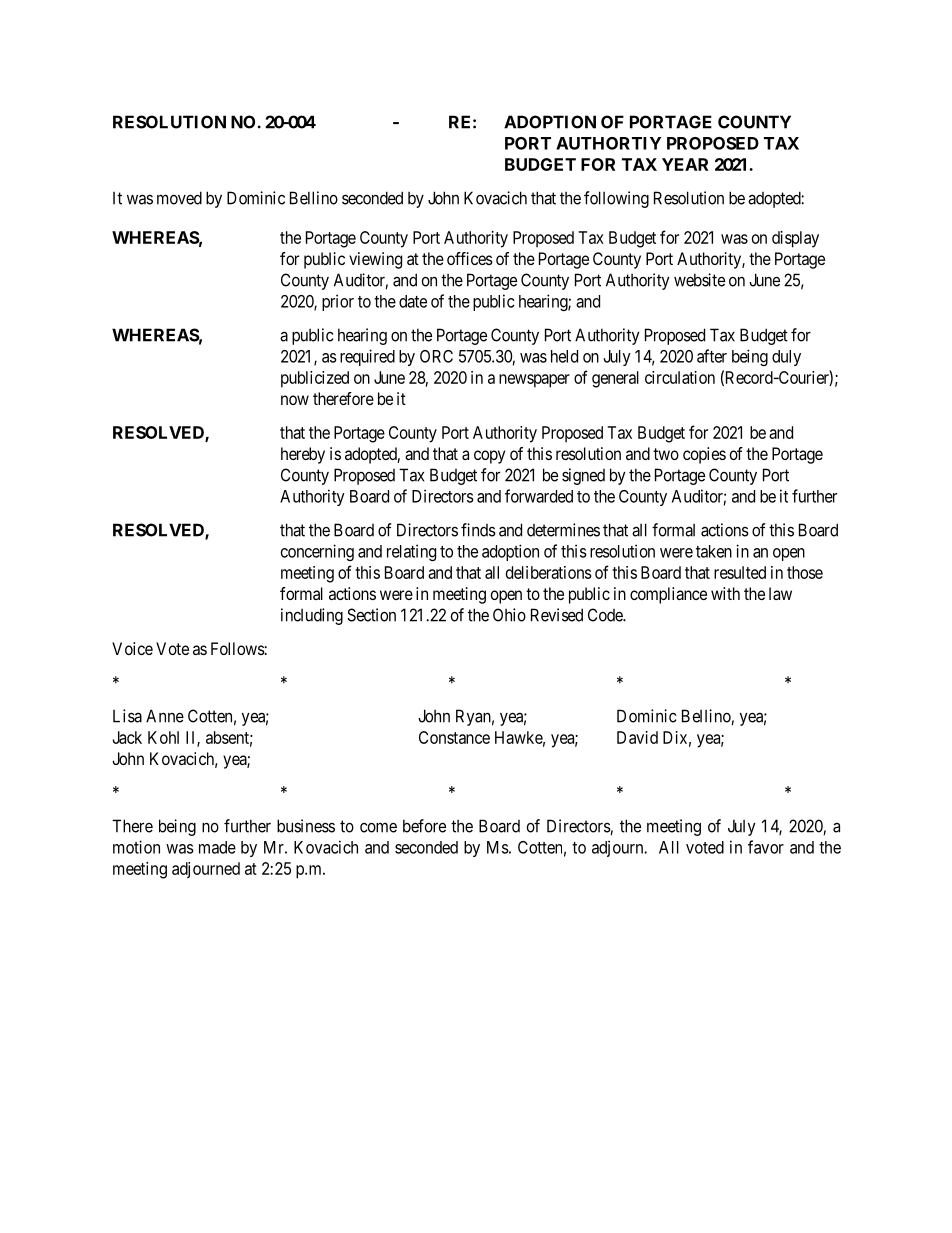 The height and width of the document is (1233, 952). I want to click on moved, so click(179, 198).
